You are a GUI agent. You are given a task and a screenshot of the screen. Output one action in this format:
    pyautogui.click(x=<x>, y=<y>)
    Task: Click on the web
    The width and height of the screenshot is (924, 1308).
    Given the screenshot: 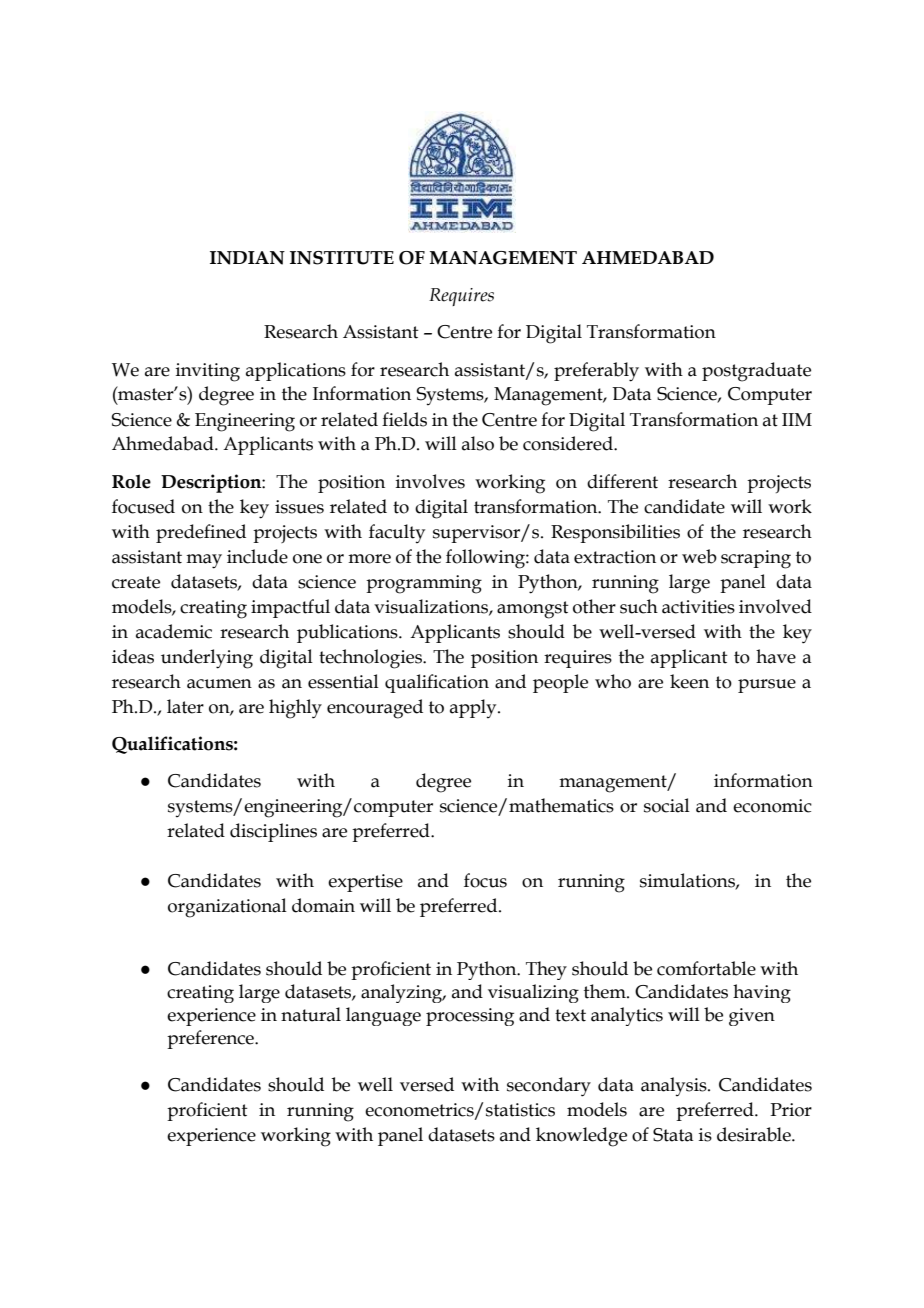 What is the action you would take?
    pyautogui.click(x=699, y=556)
